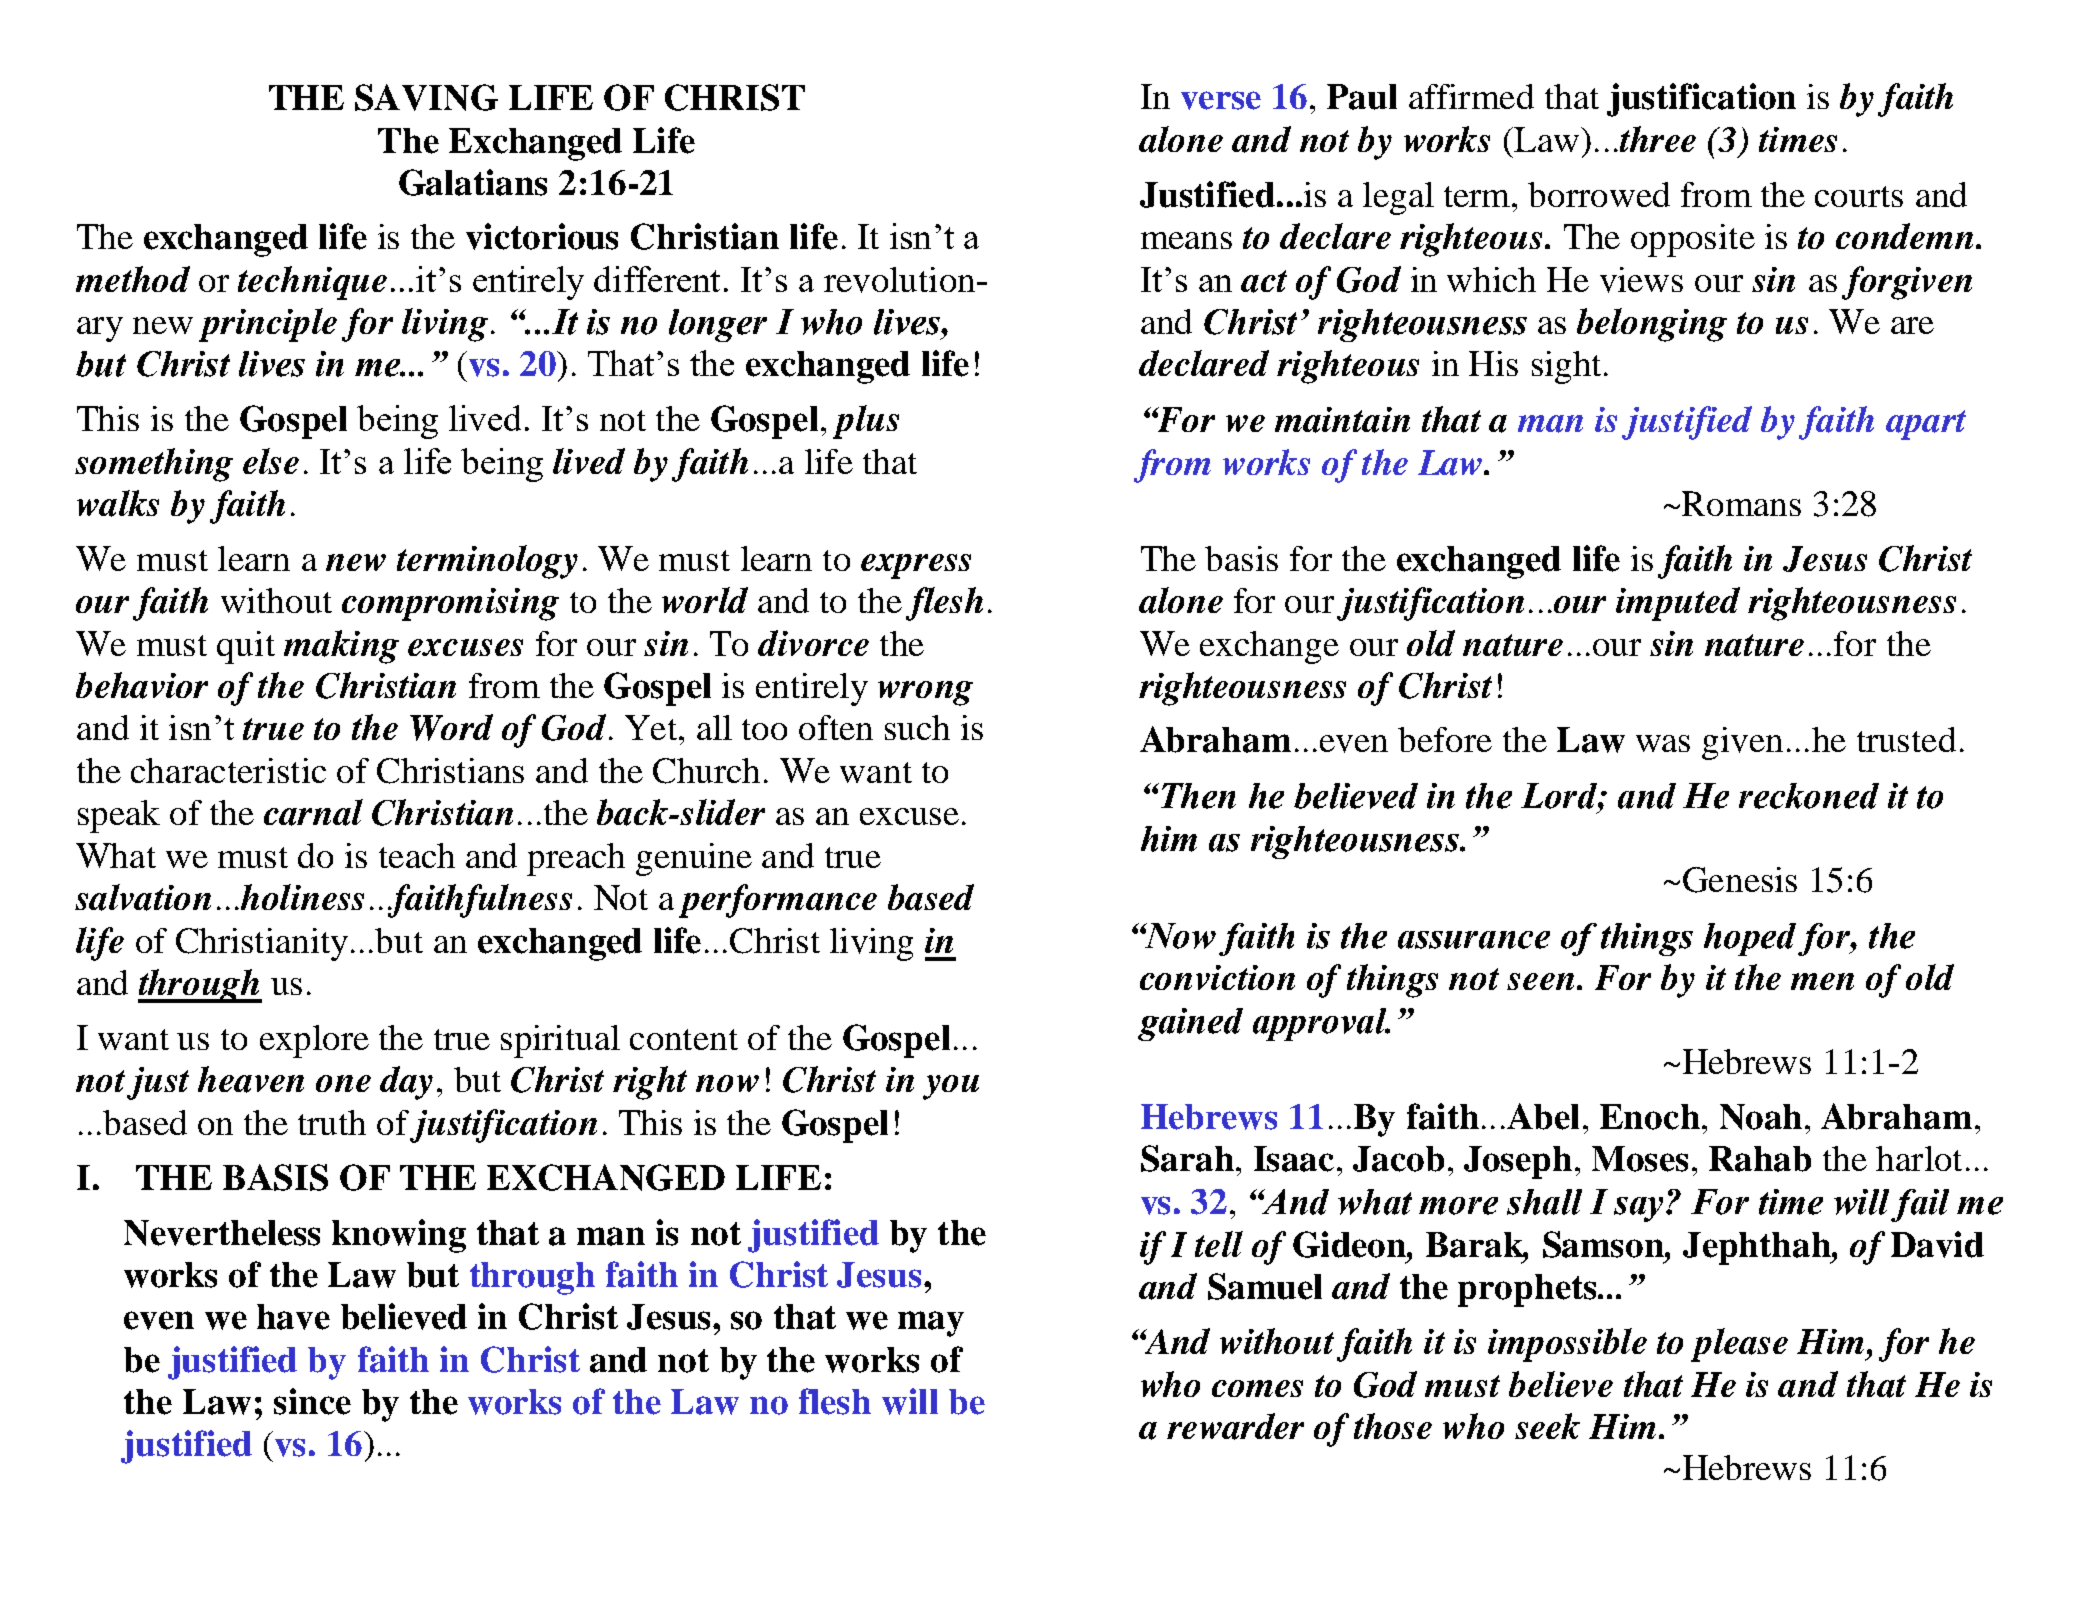 This image has height=1614, width=2089. I want to click on since, so click(312, 1401).
